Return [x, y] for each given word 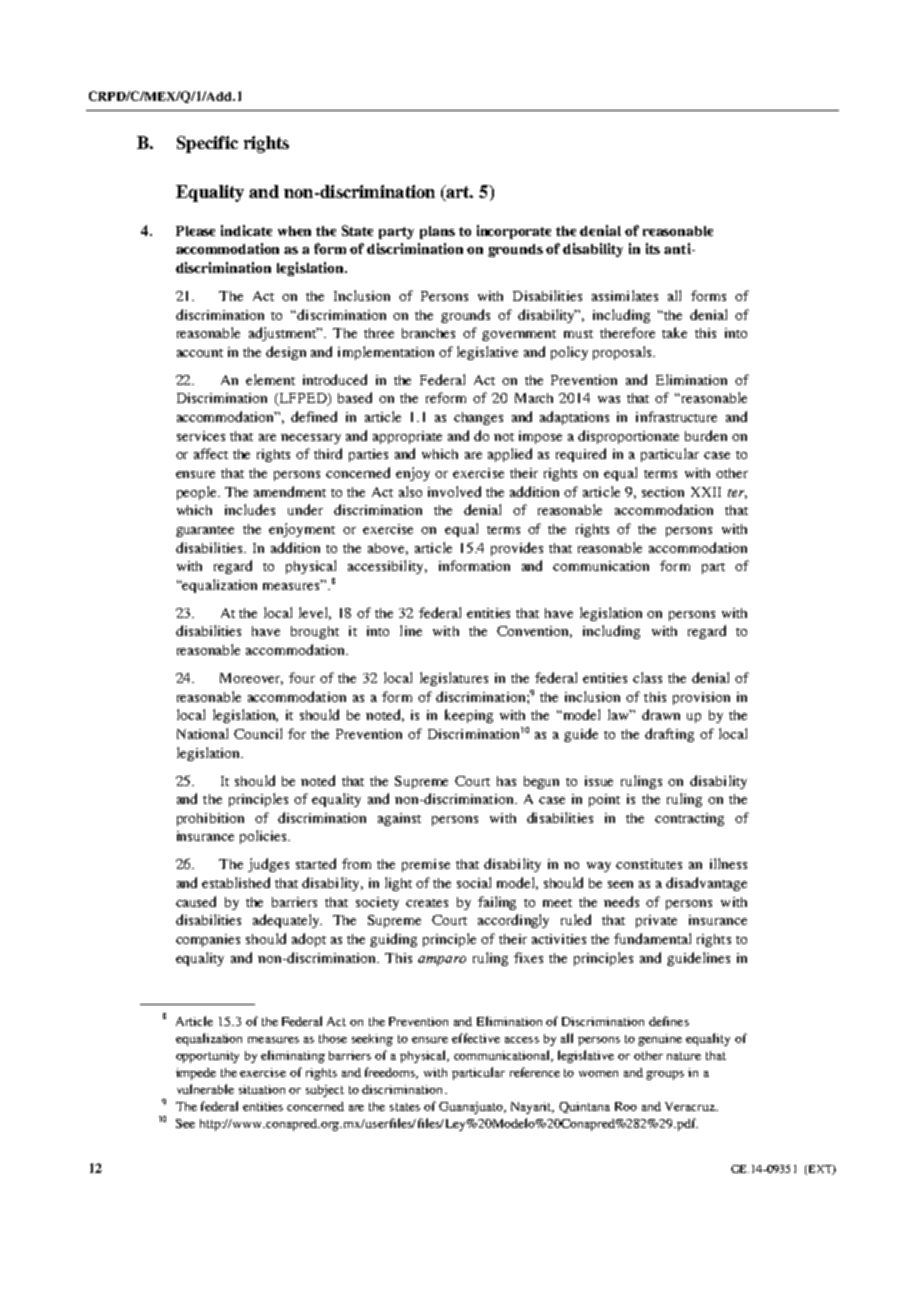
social [474, 882]
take [674, 332]
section [663, 492]
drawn [661, 714]
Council [258, 733]
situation [262, 1089]
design [286, 353]
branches [428, 333]
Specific [207, 144]
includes [250, 509]
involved [454, 491]
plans [437, 232]
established [236, 882]
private [656, 921]
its [653, 248]
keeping [469, 716]
